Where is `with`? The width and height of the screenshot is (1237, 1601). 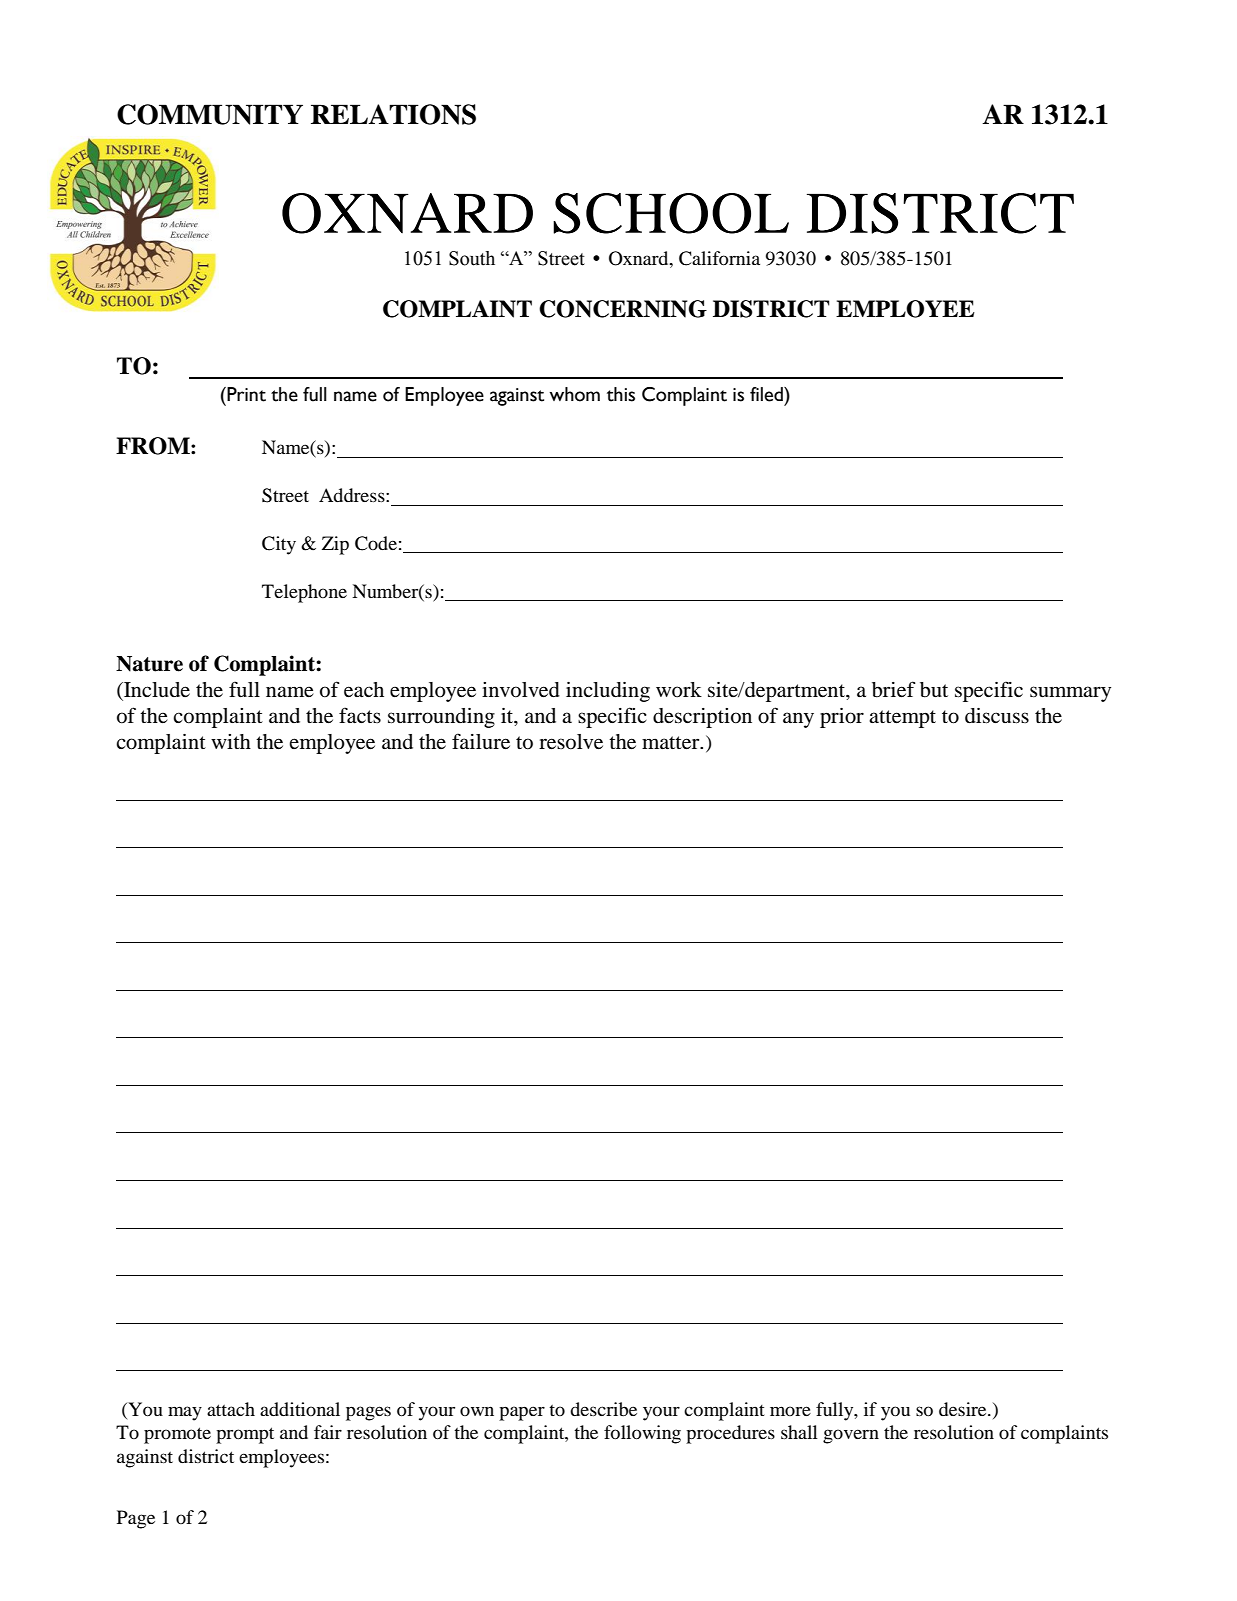
with is located at coordinates (231, 741).
